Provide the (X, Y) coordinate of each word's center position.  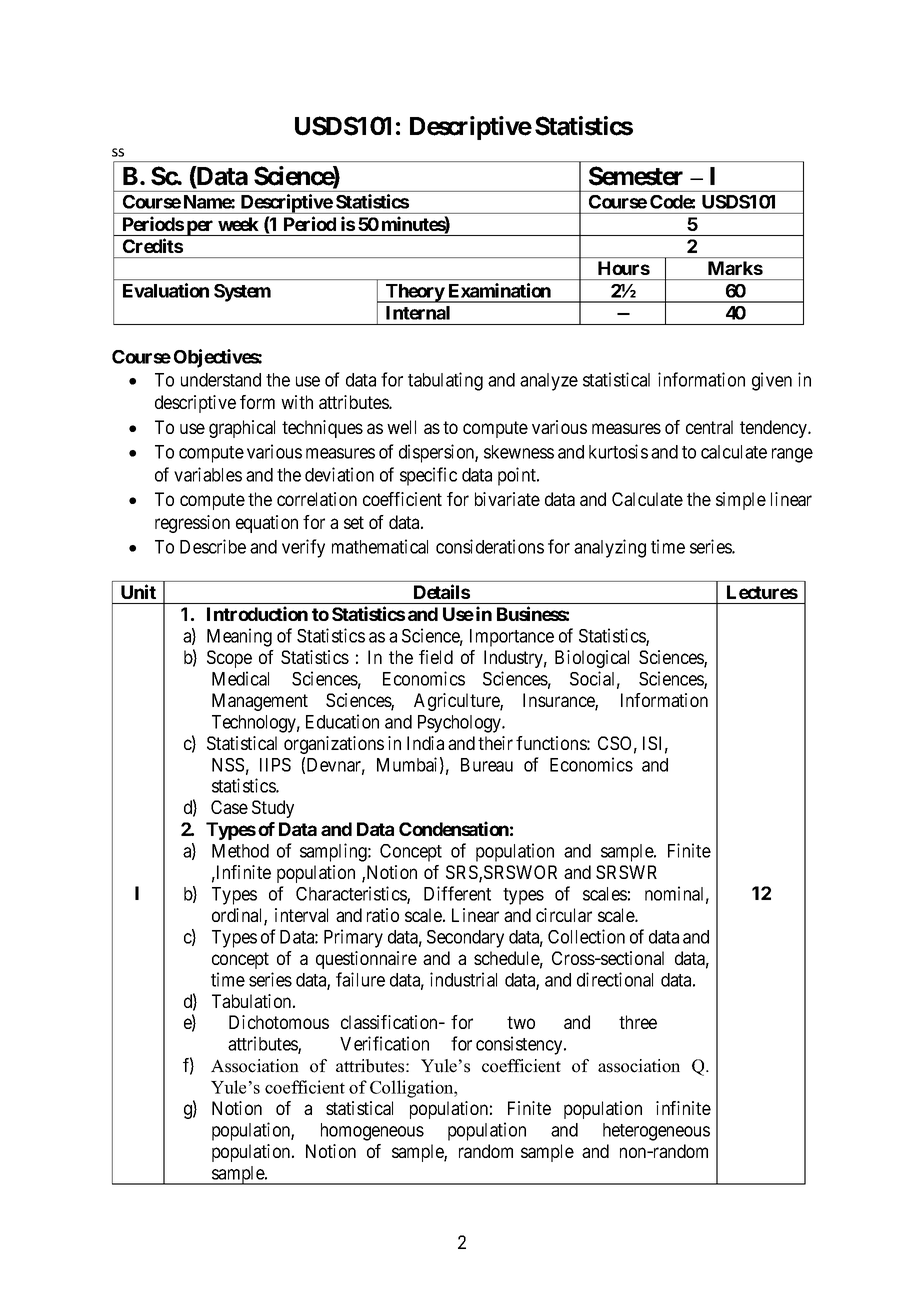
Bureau (487, 765)
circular (564, 915)
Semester (636, 176)
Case (229, 807)
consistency (520, 1045)
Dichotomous (279, 1022)
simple (741, 501)
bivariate (507, 499)
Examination (500, 290)
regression (192, 524)
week (238, 224)
